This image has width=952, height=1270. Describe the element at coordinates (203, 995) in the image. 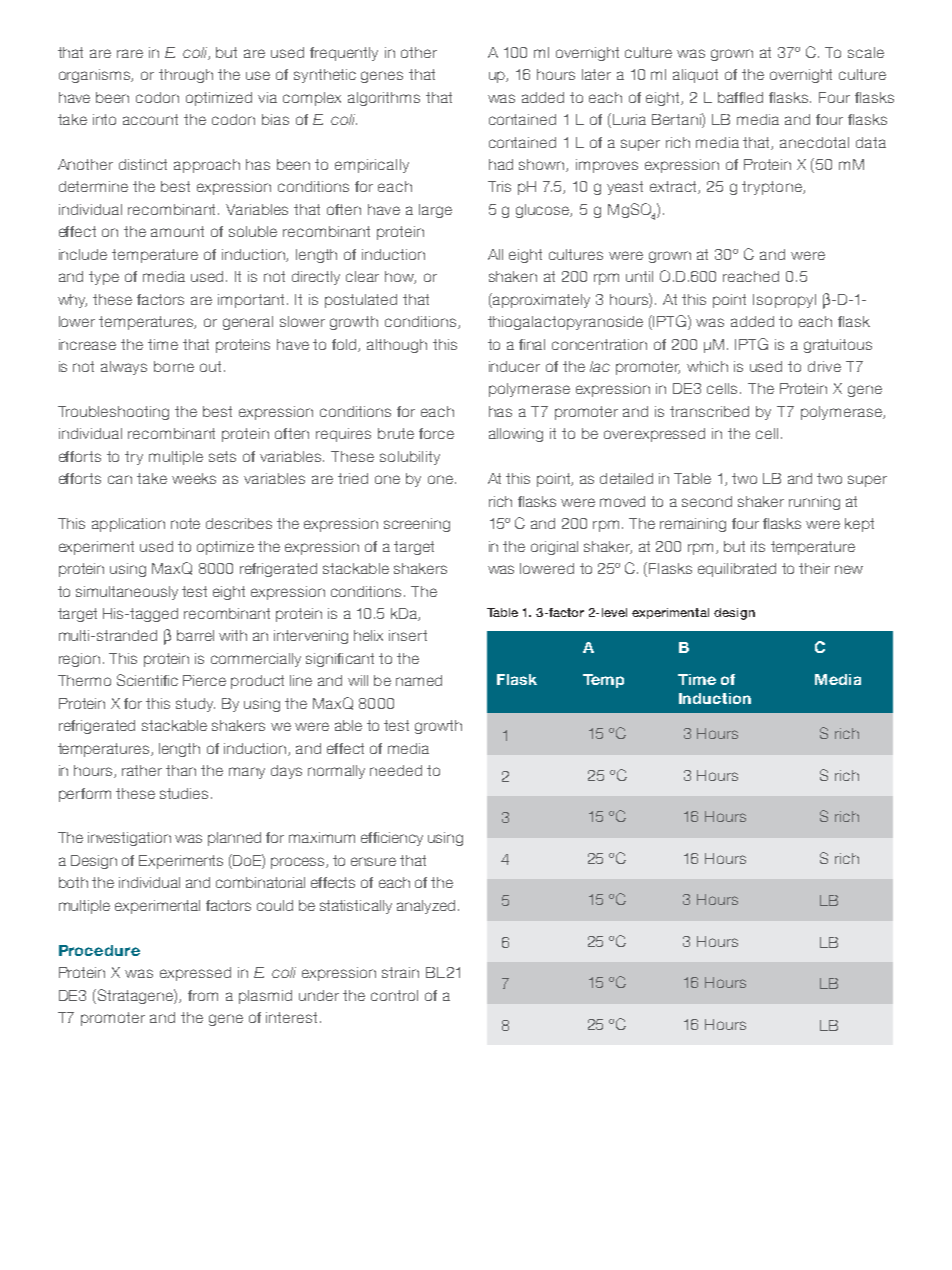

I see `from` at that location.
